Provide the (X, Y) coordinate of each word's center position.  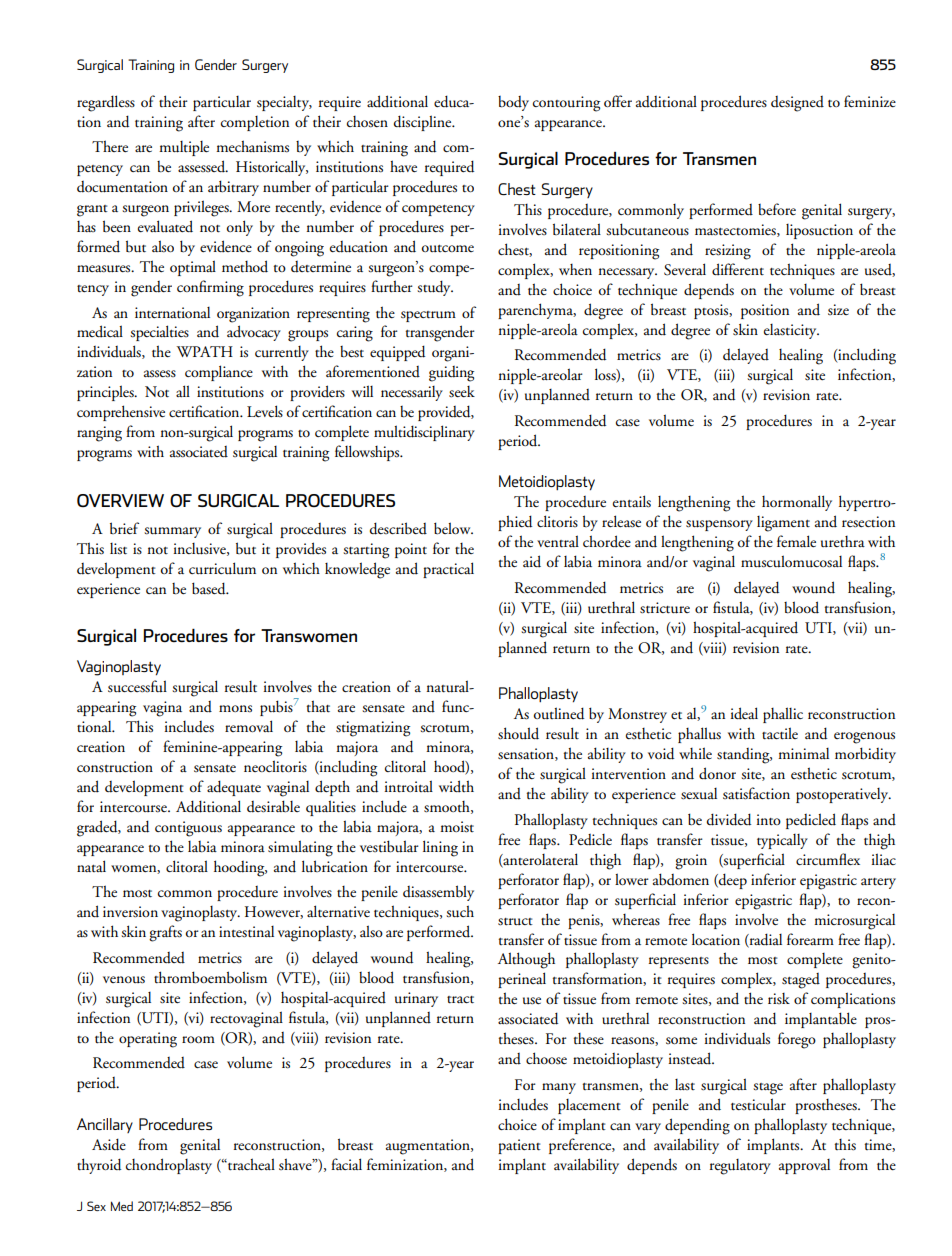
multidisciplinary (424, 433)
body (513, 103)
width (456, 786)
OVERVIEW (120, 500)
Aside (109, 1144)
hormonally (797, 503)
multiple (184, 148)
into (769, 820)
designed (797, 104)
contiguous (188, 829)
